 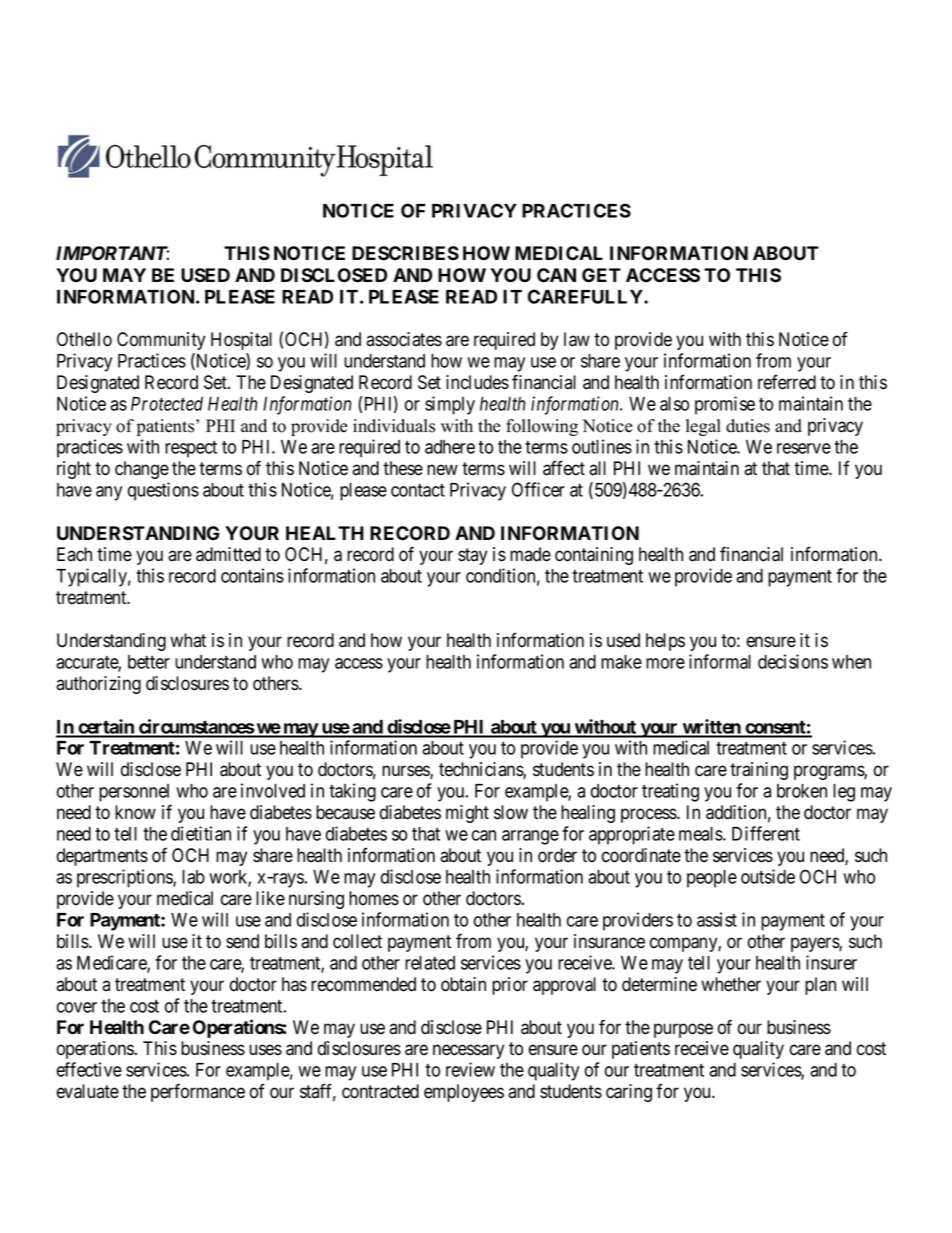 I want to click on homes, so click(x=374, y=898).
